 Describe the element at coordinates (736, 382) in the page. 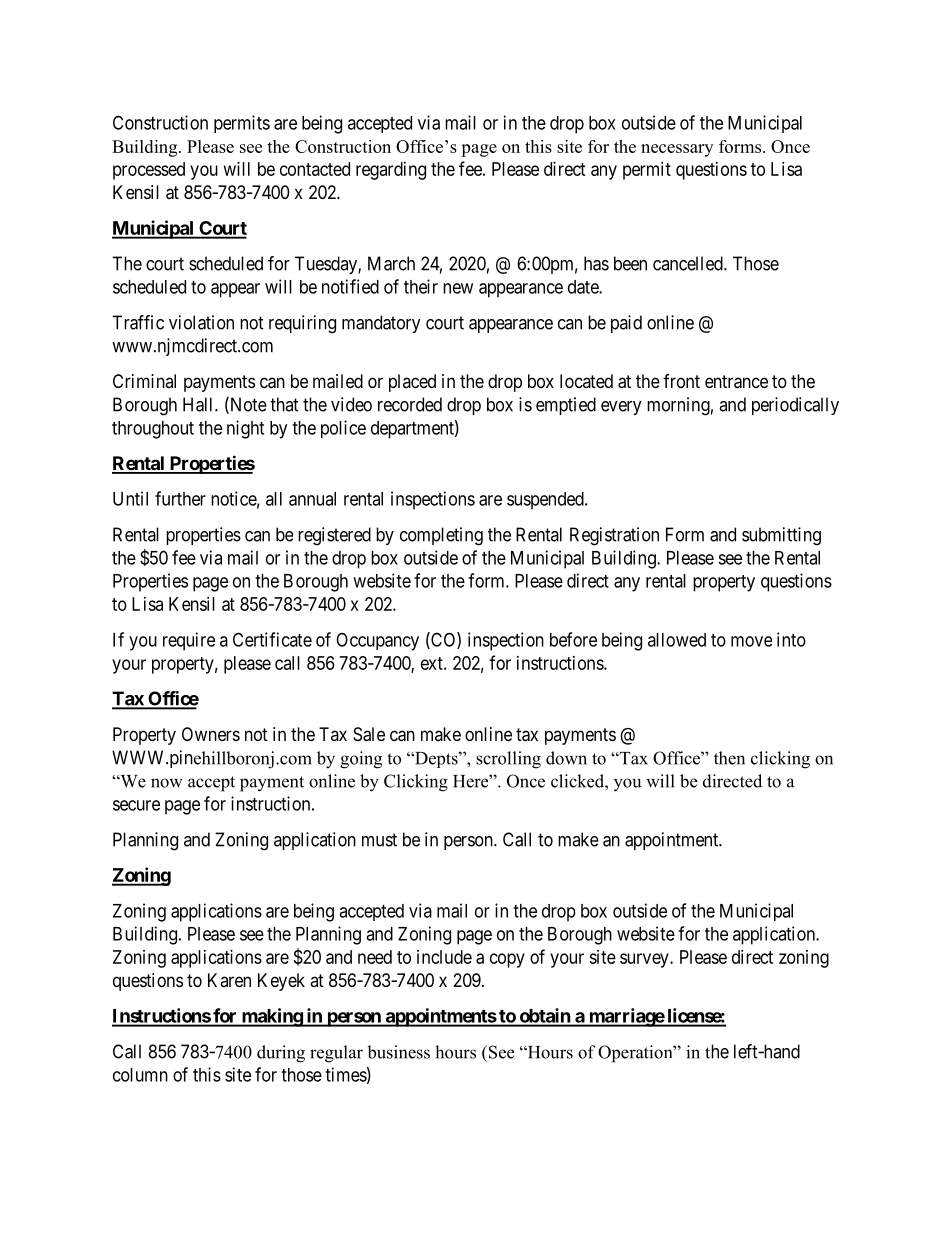

I see `entrance` at that location.
